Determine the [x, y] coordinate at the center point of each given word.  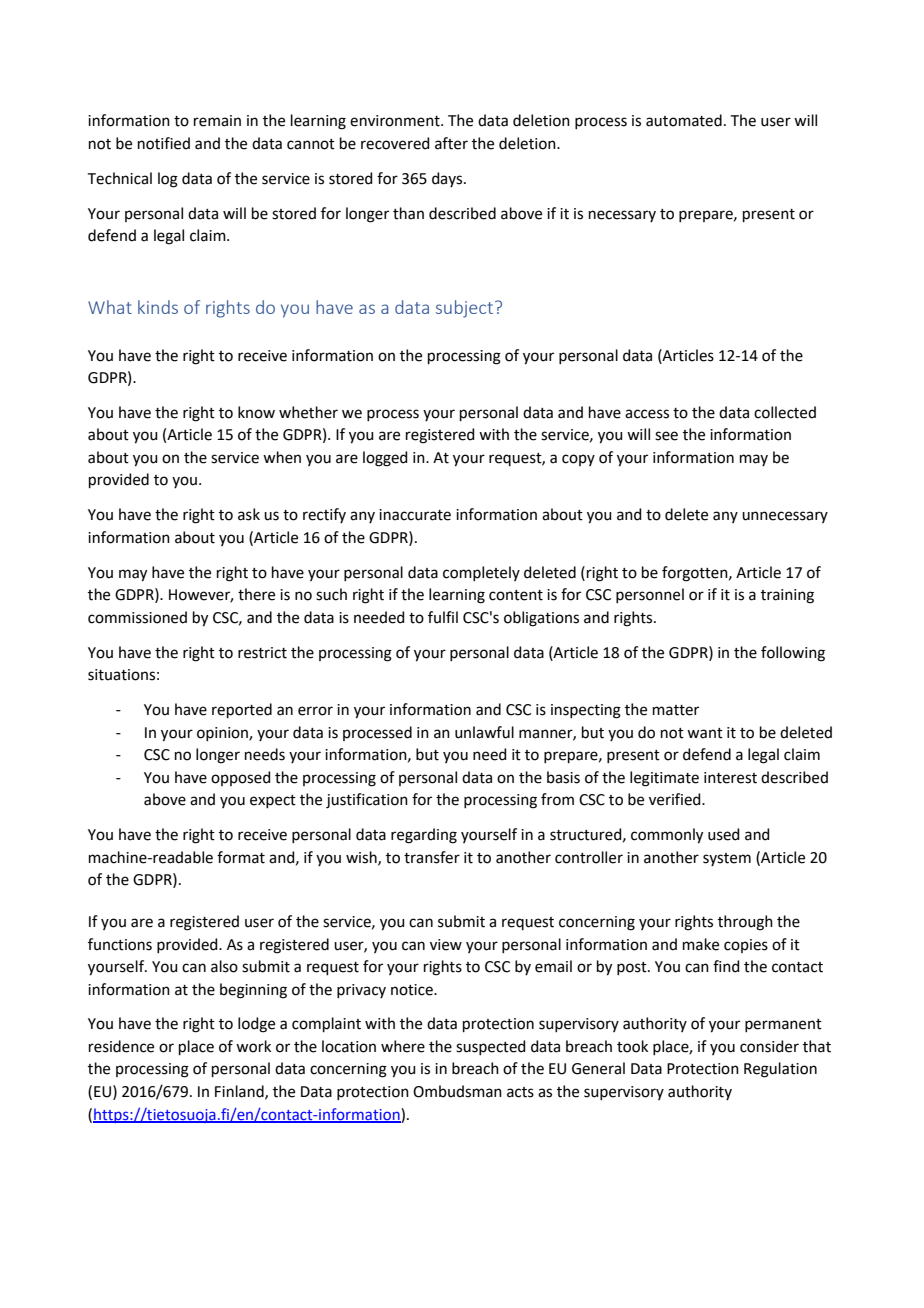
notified [164, 143]
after [451, 143]
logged [385, 459]
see [666, 436]
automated [684, 120]
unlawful [484, 732]
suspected [491, 1047]
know [256, 412]
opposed [241, 778]
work [253, 1046]
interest [730, 778]
